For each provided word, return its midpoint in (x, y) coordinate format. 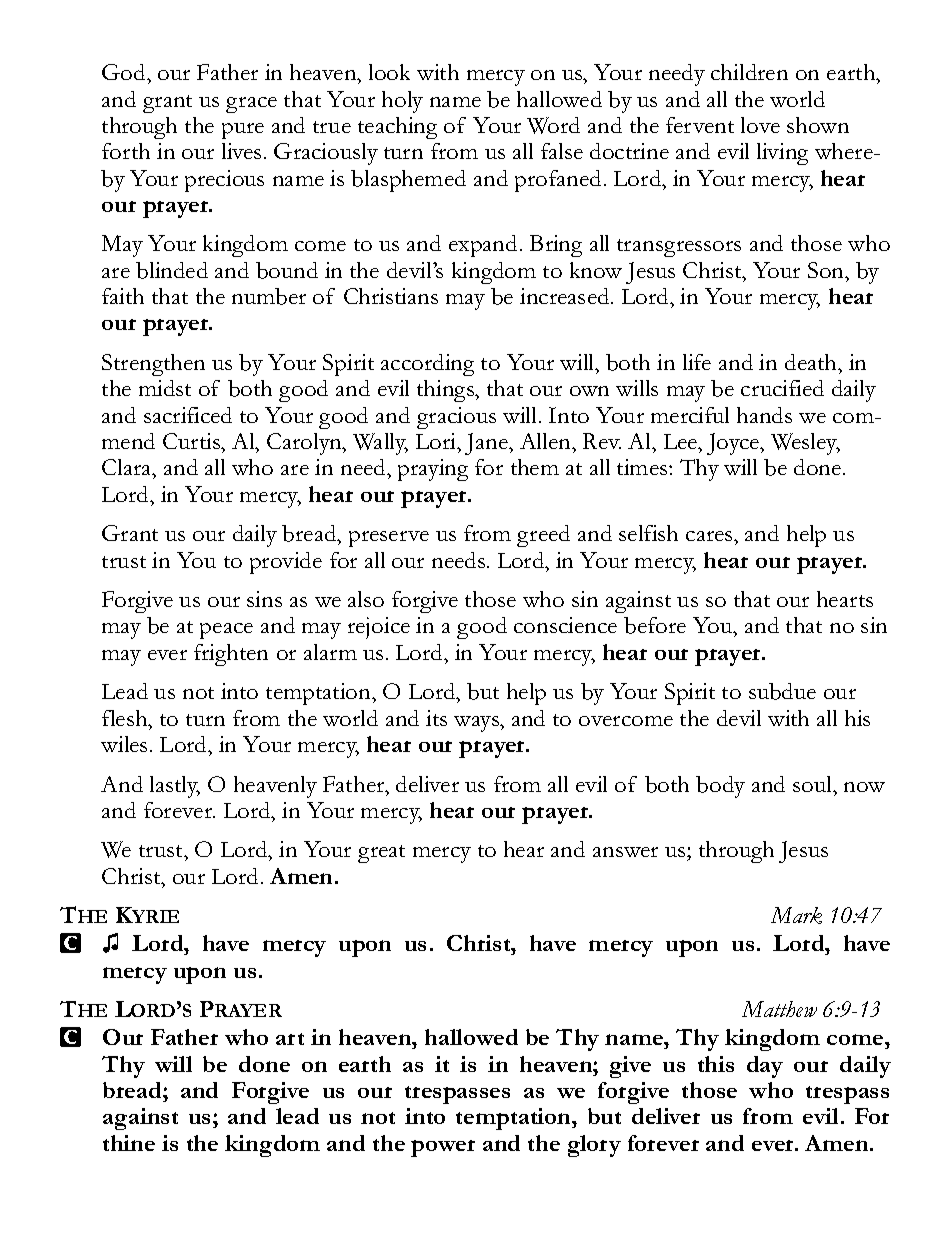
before (655, 625)
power (443, 1148)
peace (226, 631)
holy (402, 102)
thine (129, 1143)
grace (251, 105)
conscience (565, 625)
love (760, 125)
